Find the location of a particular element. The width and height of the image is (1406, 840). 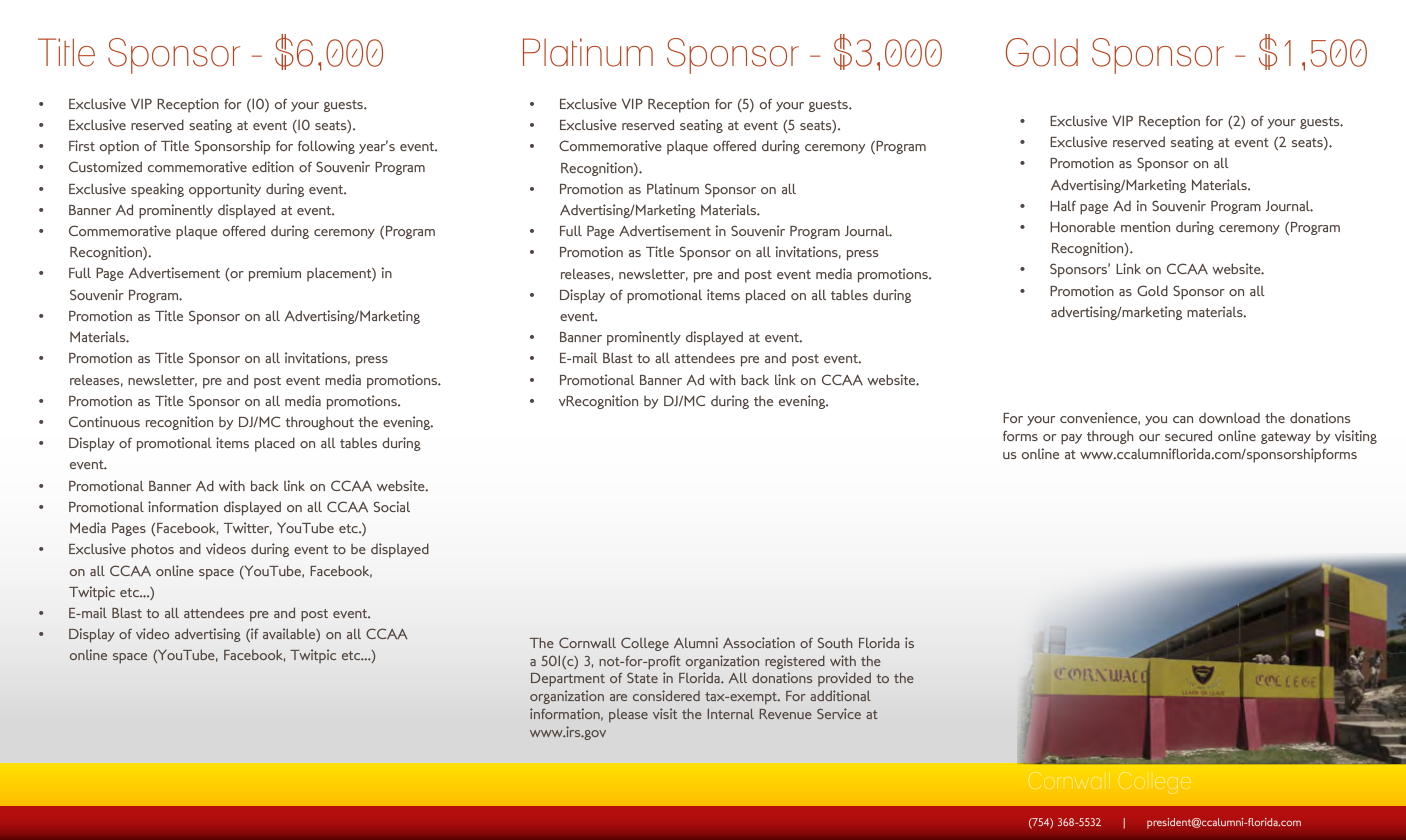

considered is located at coordinates (666, 695).
